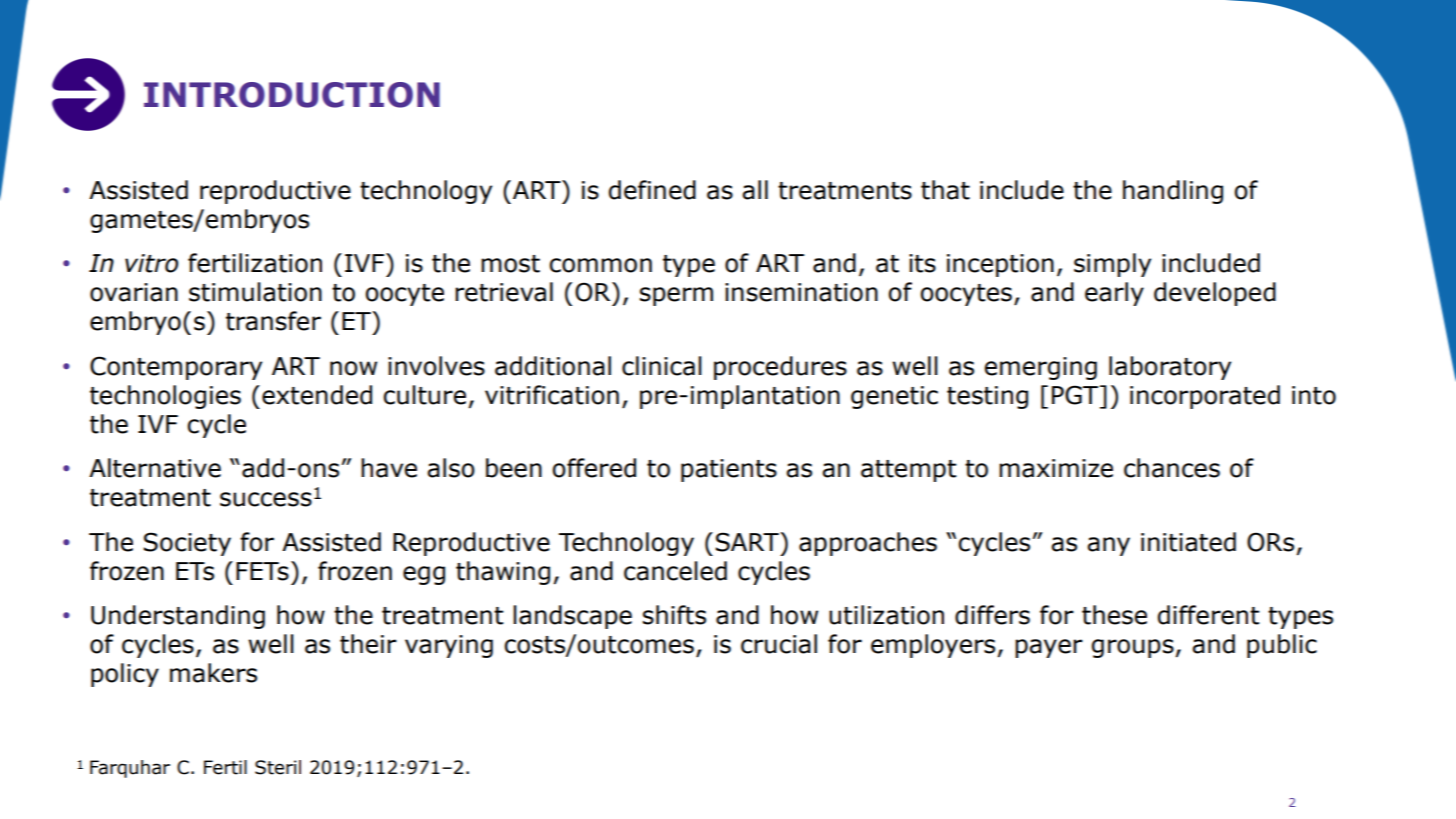 This screenshot has width=1456, height=819. Describe the element at coordinates (729, 470) in the screenshot. I see `patients` at that location.
